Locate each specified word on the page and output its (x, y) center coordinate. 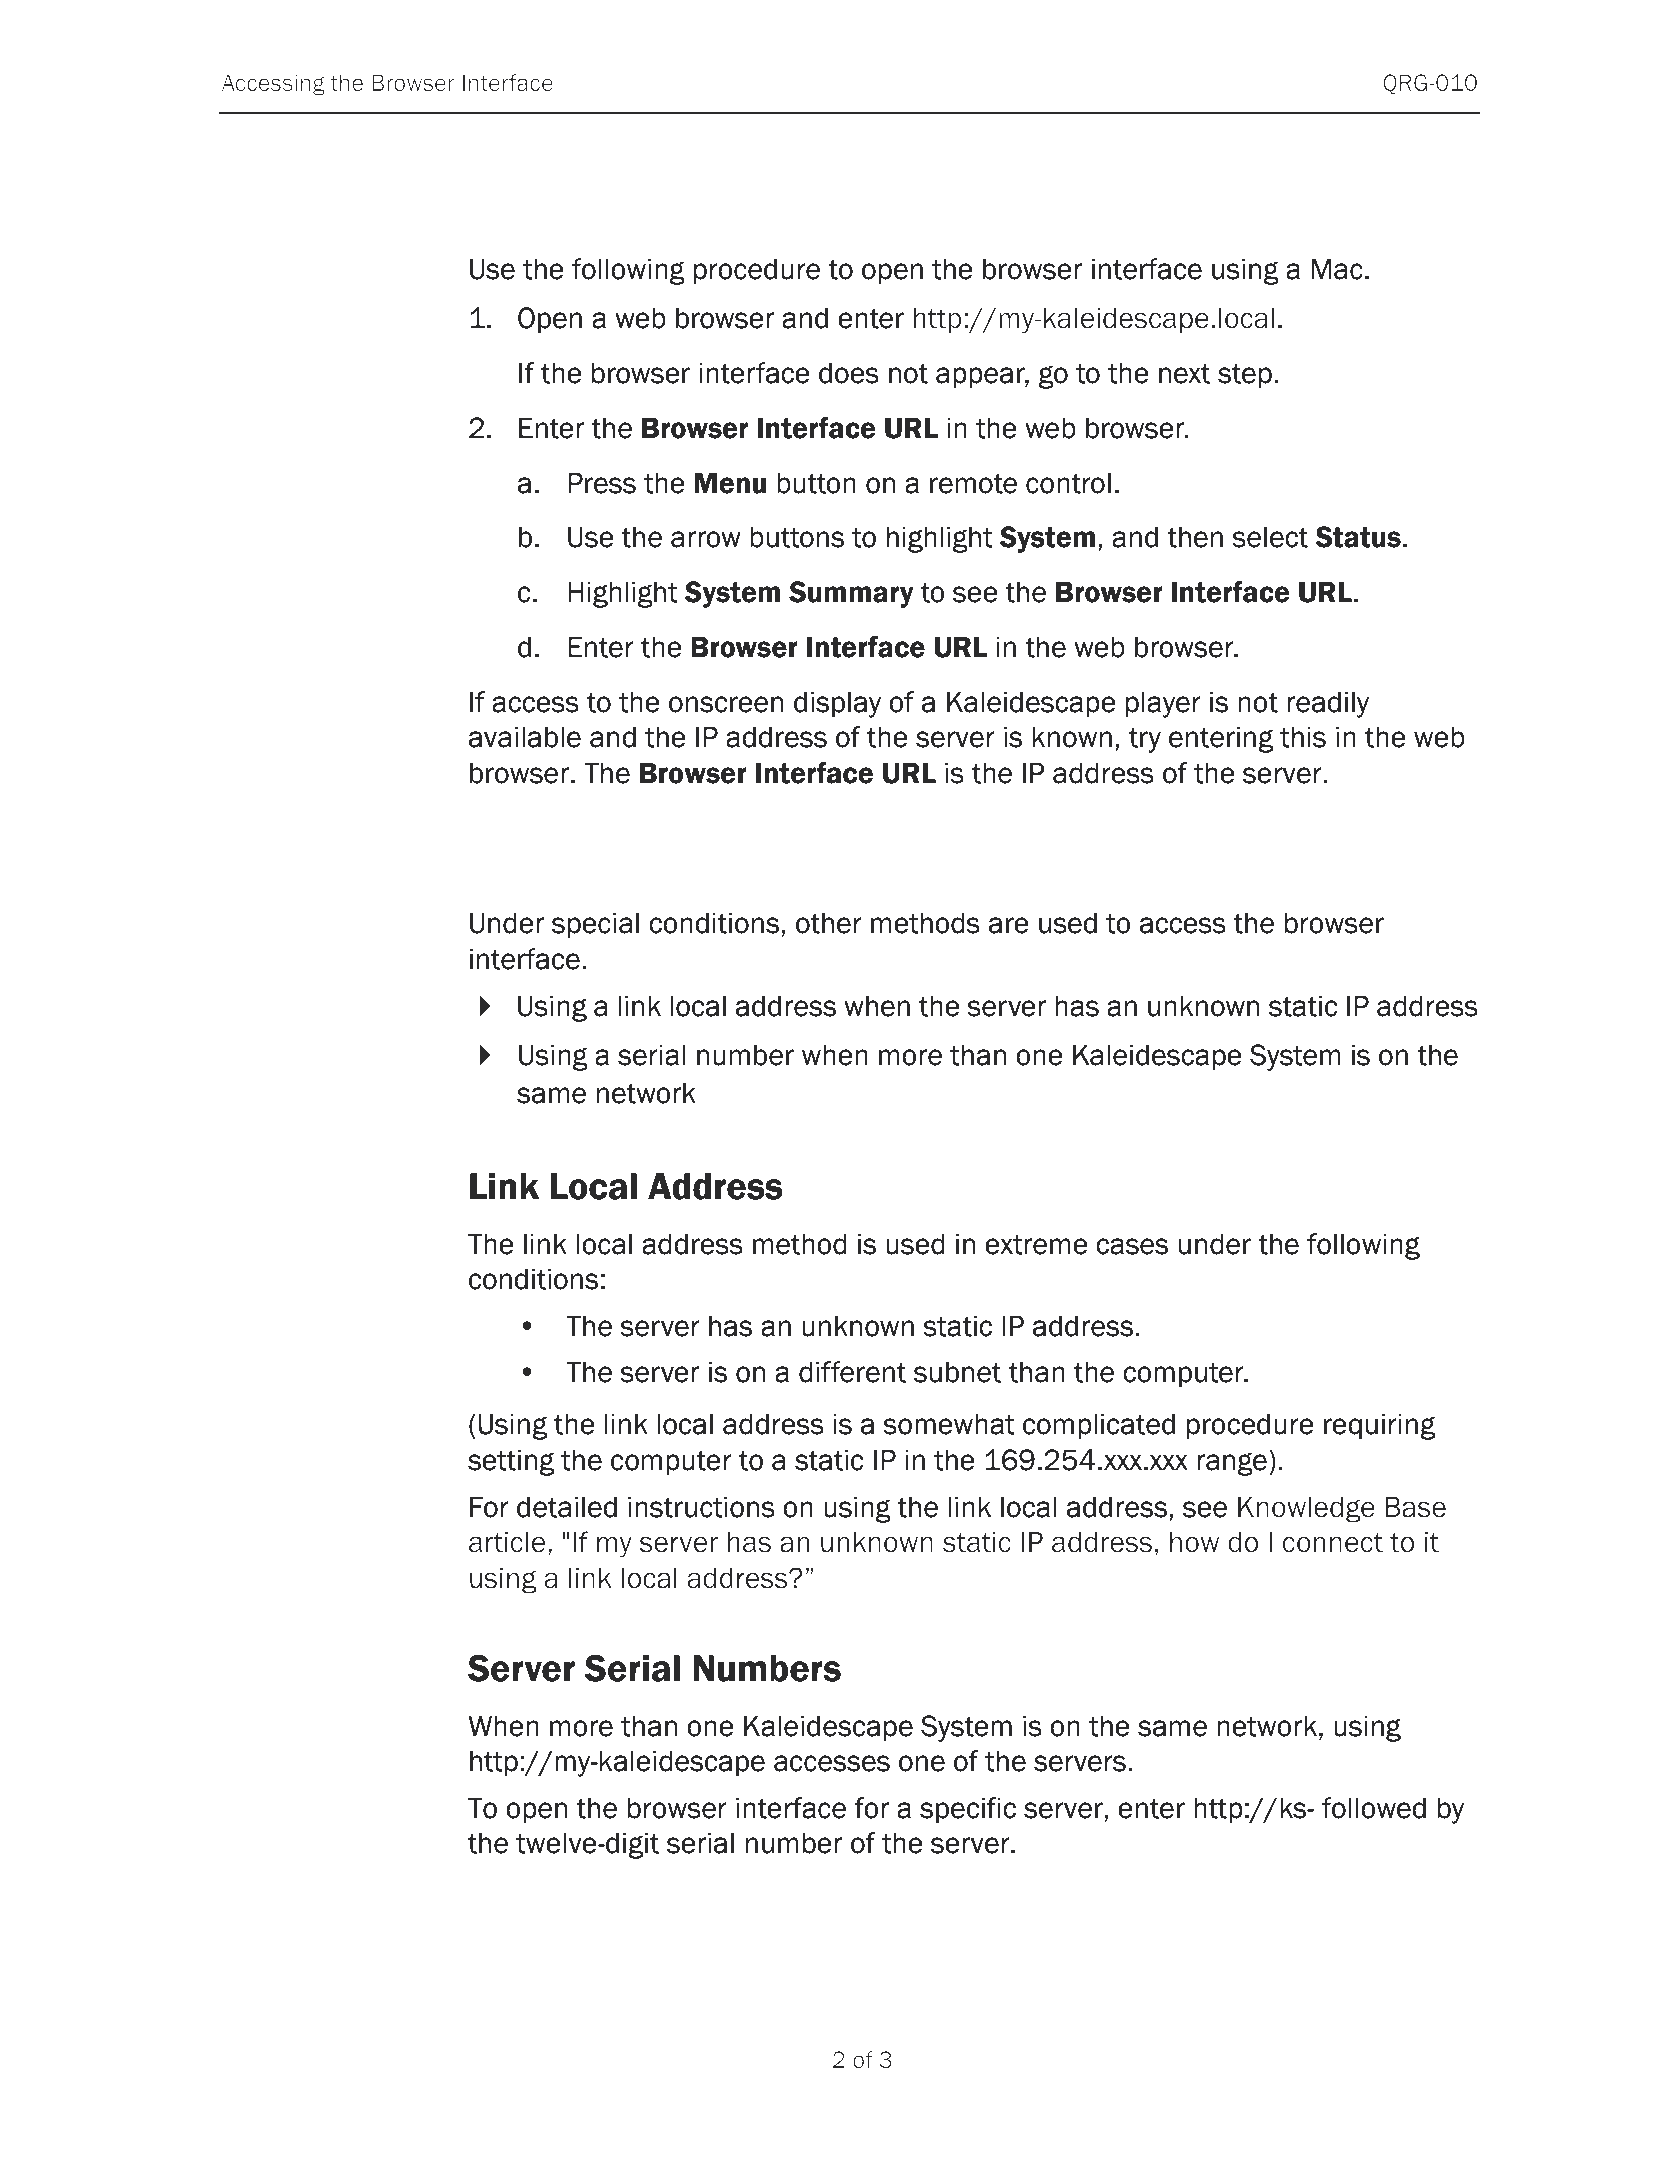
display (837, 704)
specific (968, 1810)
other (829, 923)
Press (602, 483)
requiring (1379, 1426)
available (525, 737)
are (1009, 925)
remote (973, 484)
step (1245, 376)
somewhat (949, 1424)
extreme (1036, 1245)
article (507, 1542)
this (1303, 737)
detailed (567, 1507)
